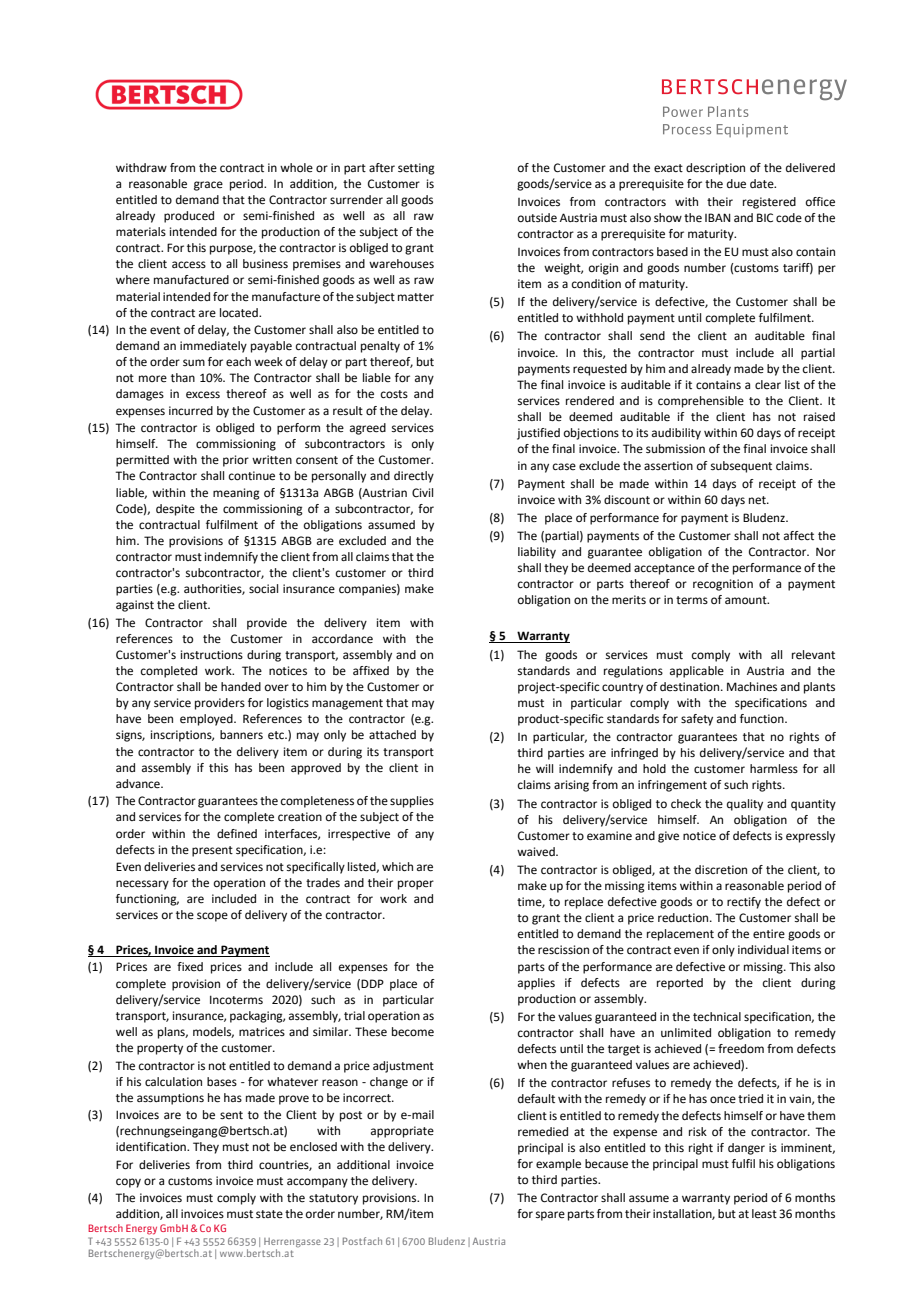 This screenshot has width=924, height=1308. I want to click on least, so click(764, 1213).
